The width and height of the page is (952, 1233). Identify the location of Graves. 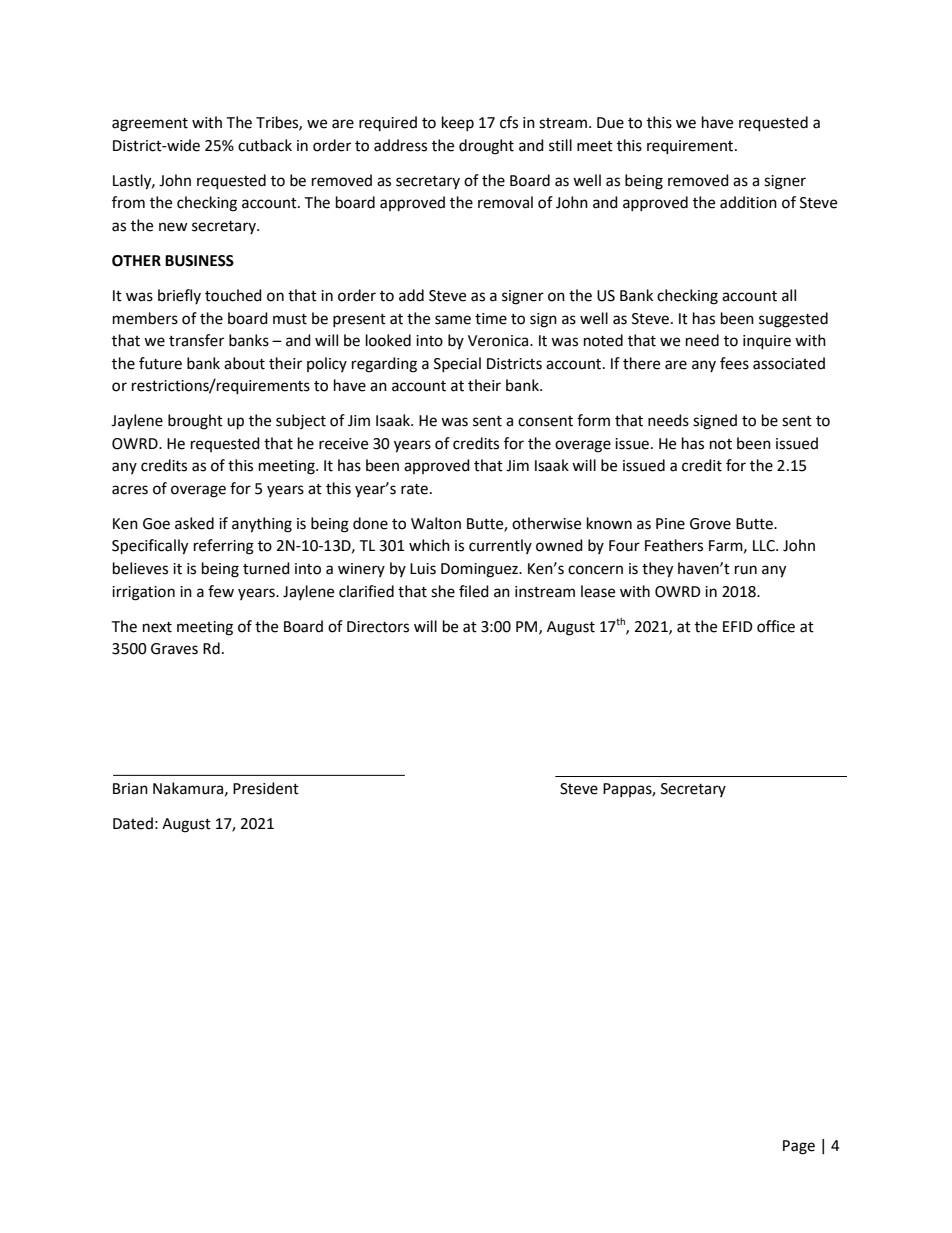
(174, 649).
